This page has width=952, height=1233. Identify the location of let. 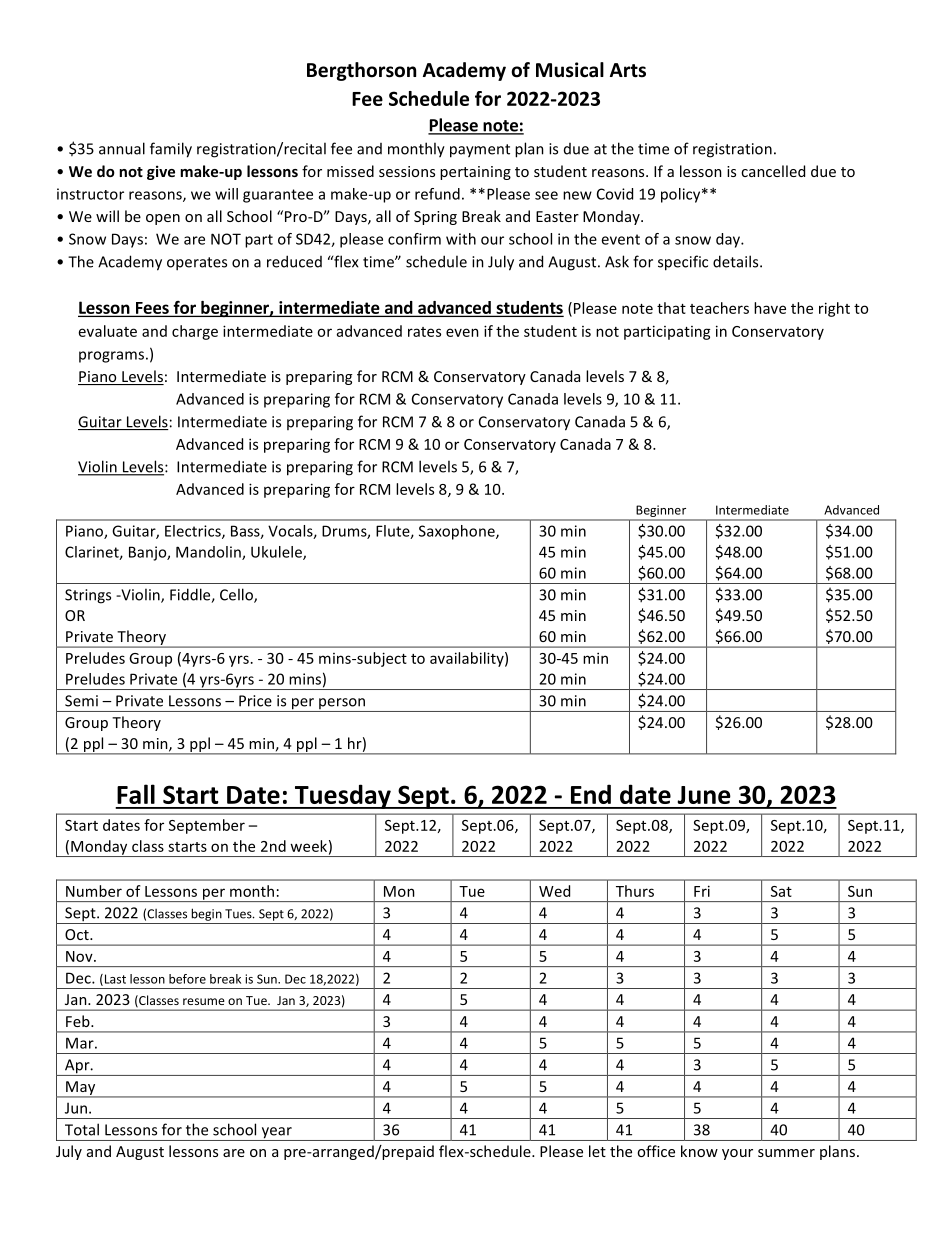
(597, 1151).
